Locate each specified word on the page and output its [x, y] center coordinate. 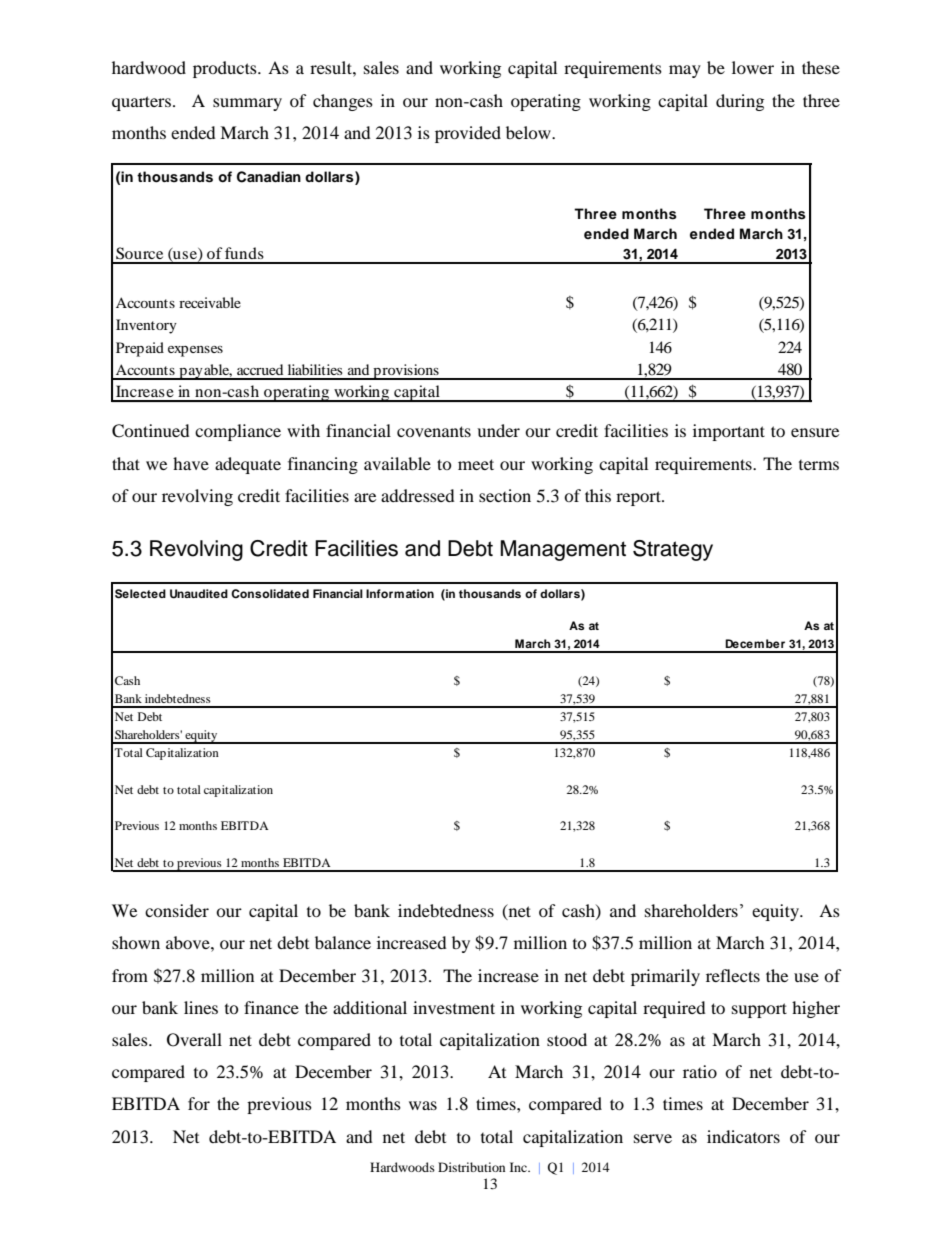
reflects [733, 975]
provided [468, 134]
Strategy [673, 550]
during [740, 102]
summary [247, 104]
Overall [194, 1040]
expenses [195, 351]
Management [563, 550]
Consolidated [270, 594]
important [729, 432]
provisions [406, 372]
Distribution [471, 1167]
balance [343, 942]
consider [177, 910]
